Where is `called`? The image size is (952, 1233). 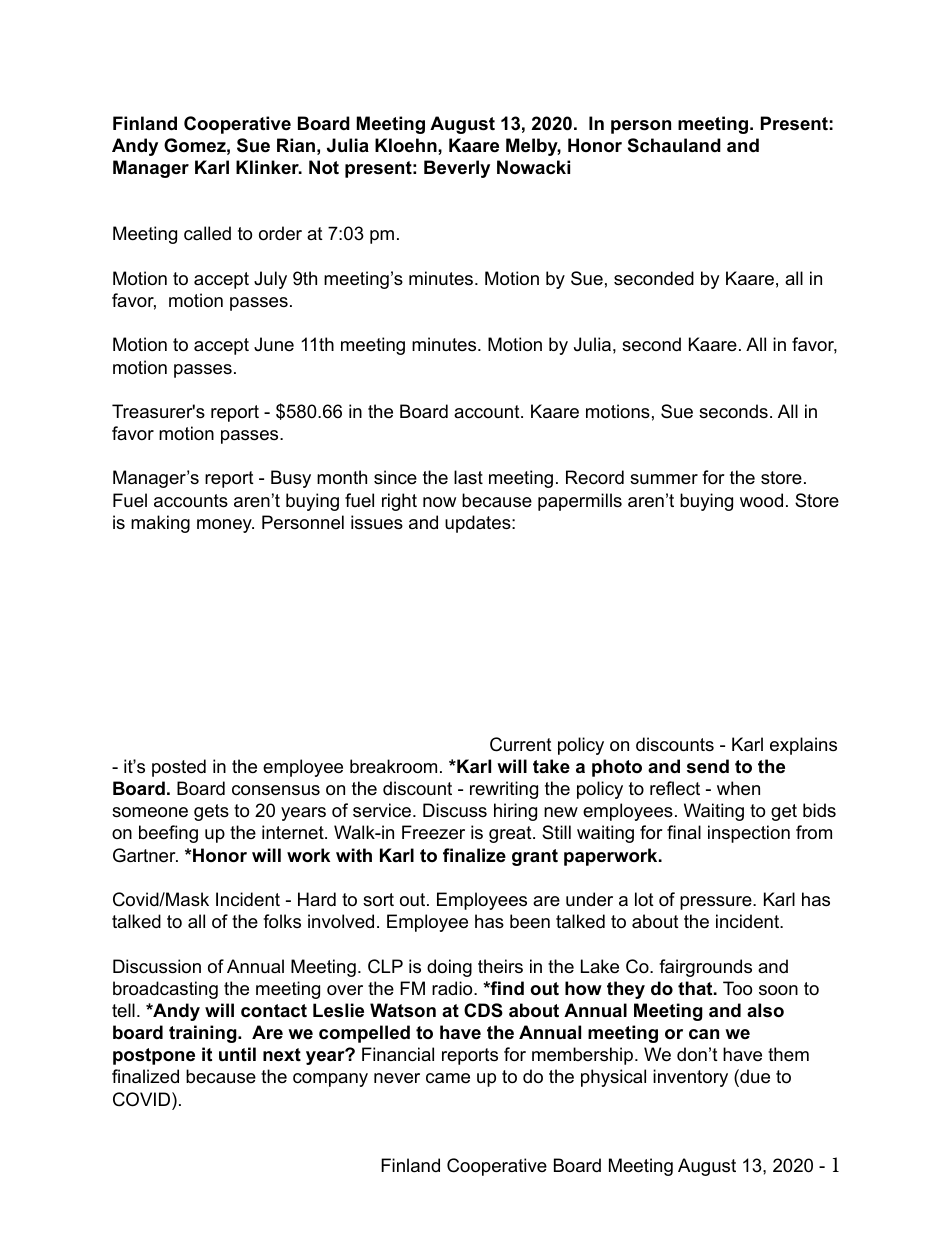 called is located at coordinates (207, 233).
